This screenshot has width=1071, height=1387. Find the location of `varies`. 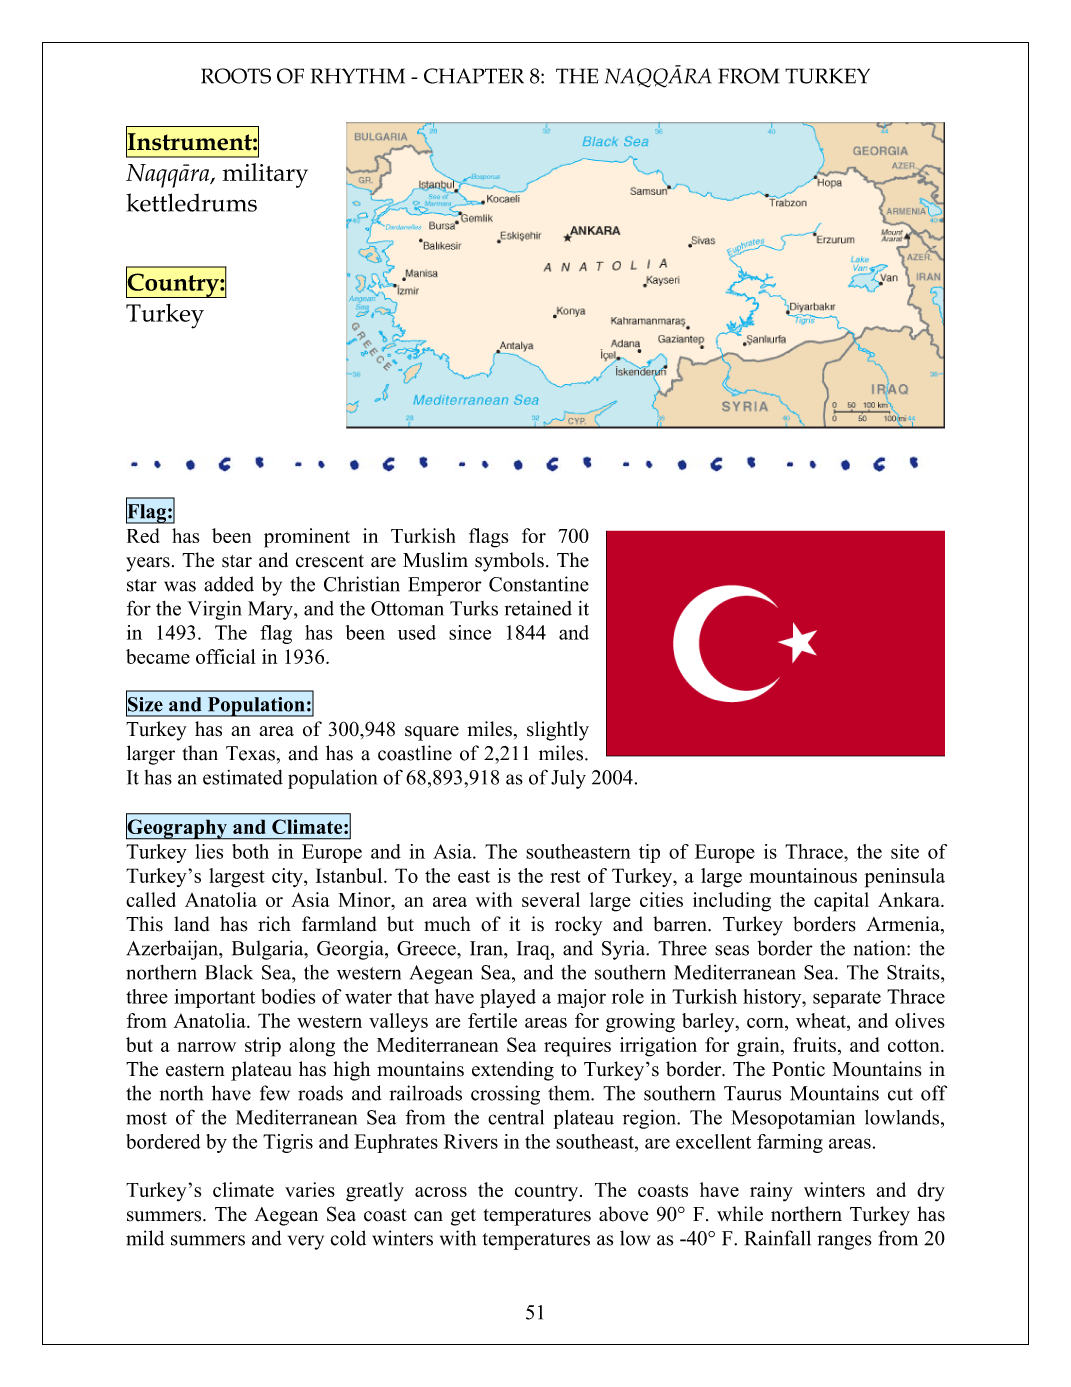

varies is located at coordinates (310, 1189).
